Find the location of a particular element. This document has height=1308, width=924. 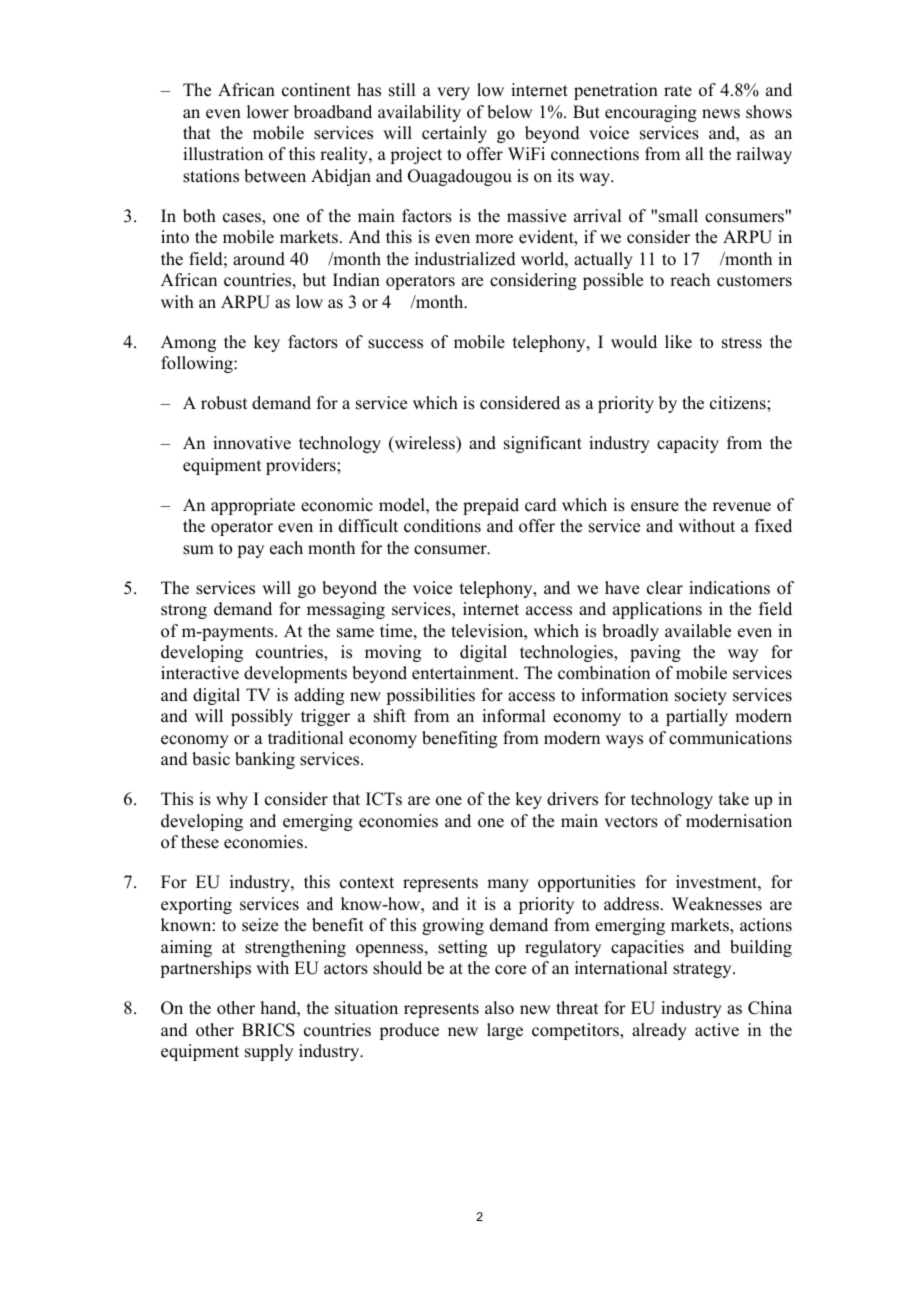

lower is located at coordinates (268, 112).
